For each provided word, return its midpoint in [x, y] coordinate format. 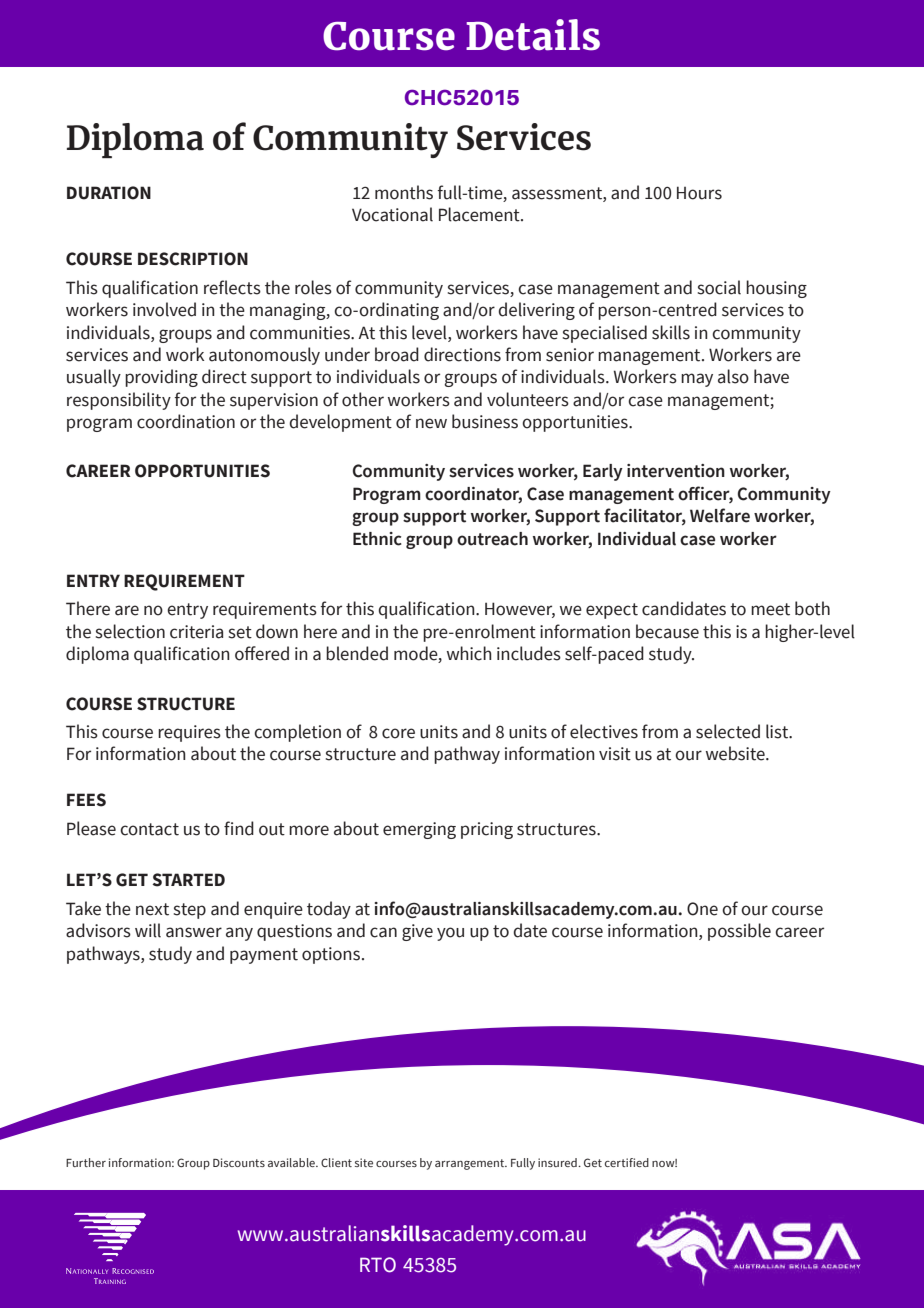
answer [194, 932]
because [667, 631]
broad [397, 354]
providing [161, 378]
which [469, 653]
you [450, 934]
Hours [699, 193]
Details [533, 35]
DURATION [109, 193]
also [733, 376]
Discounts [239, 1162]
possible [739, 932]
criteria [196, 632]
